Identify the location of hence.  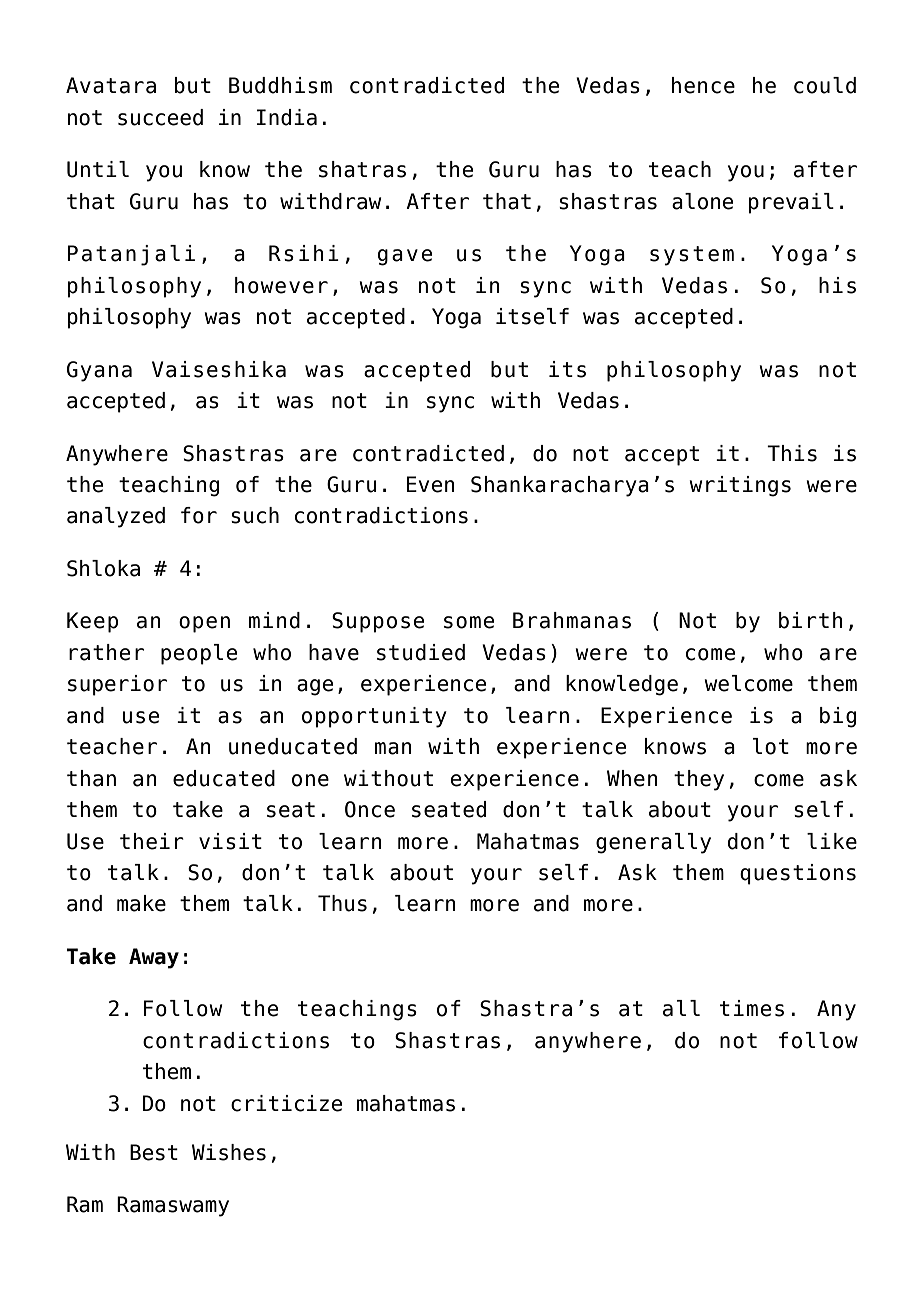
(703, 85).
